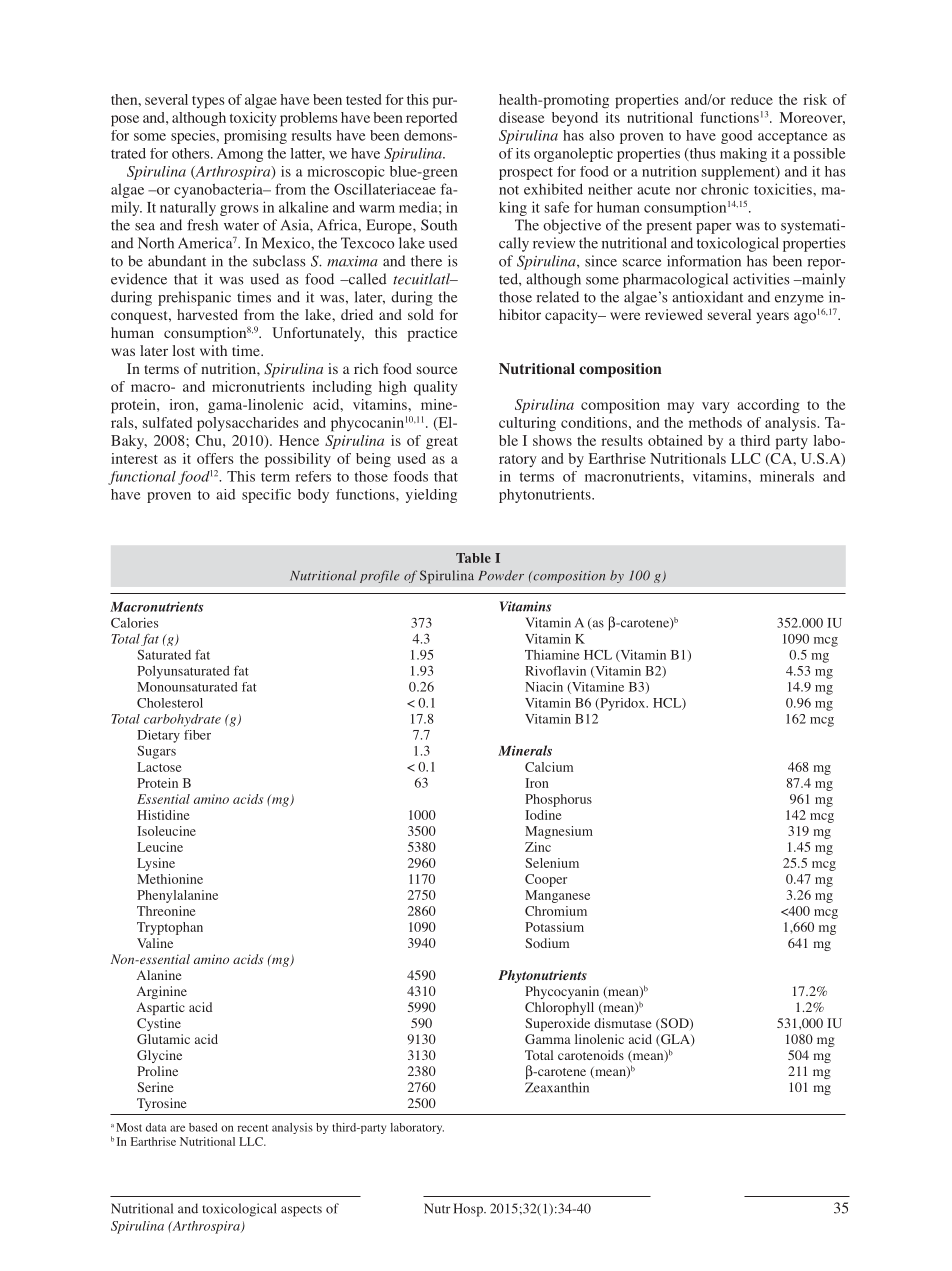  What do you see at coordinates (194, 137) in the screenshot?
I see `species` at bounding box center [194, 137].
